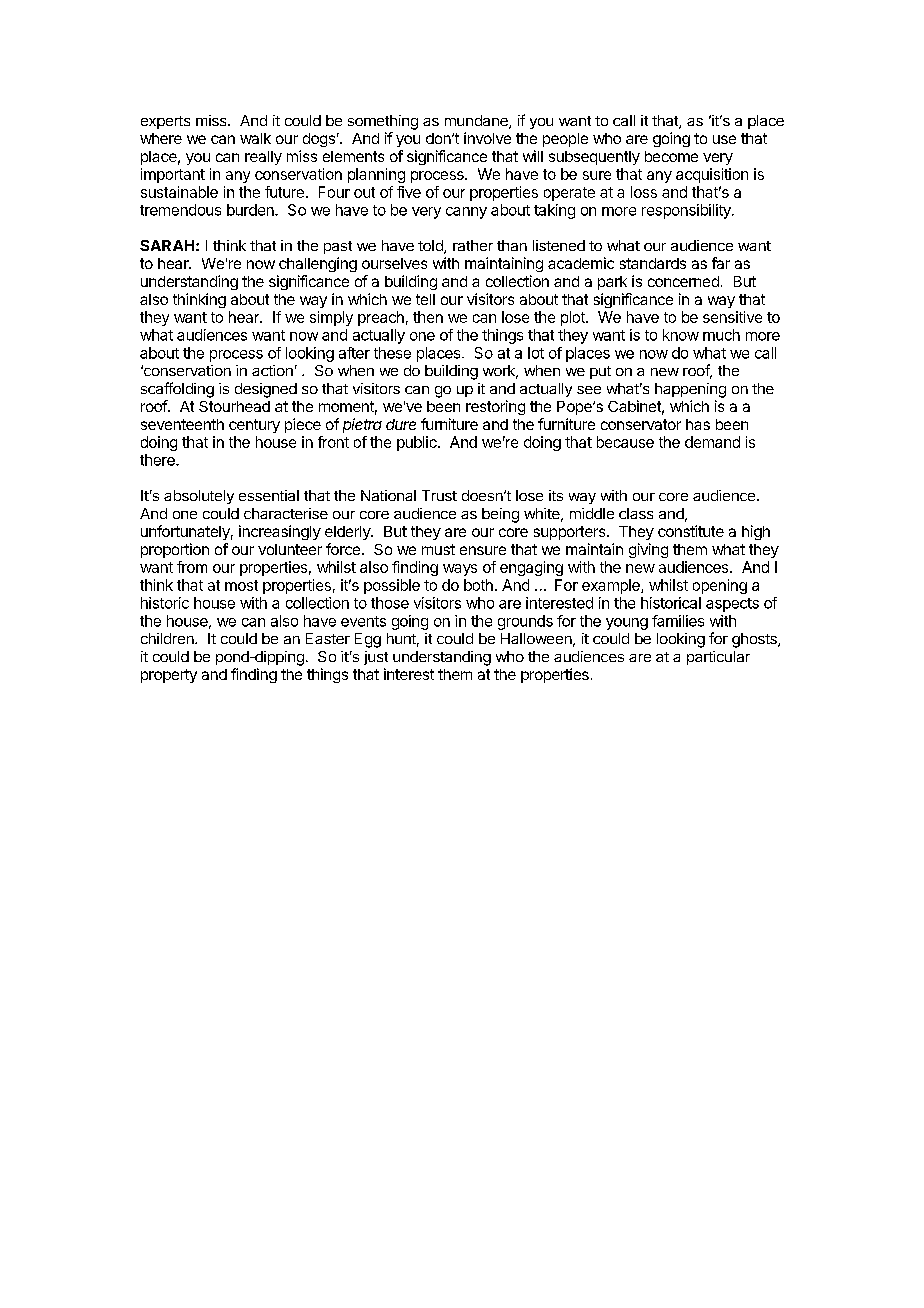 This screenshot has width=924, height=1308. I want to click on just, so click(376, 658).
